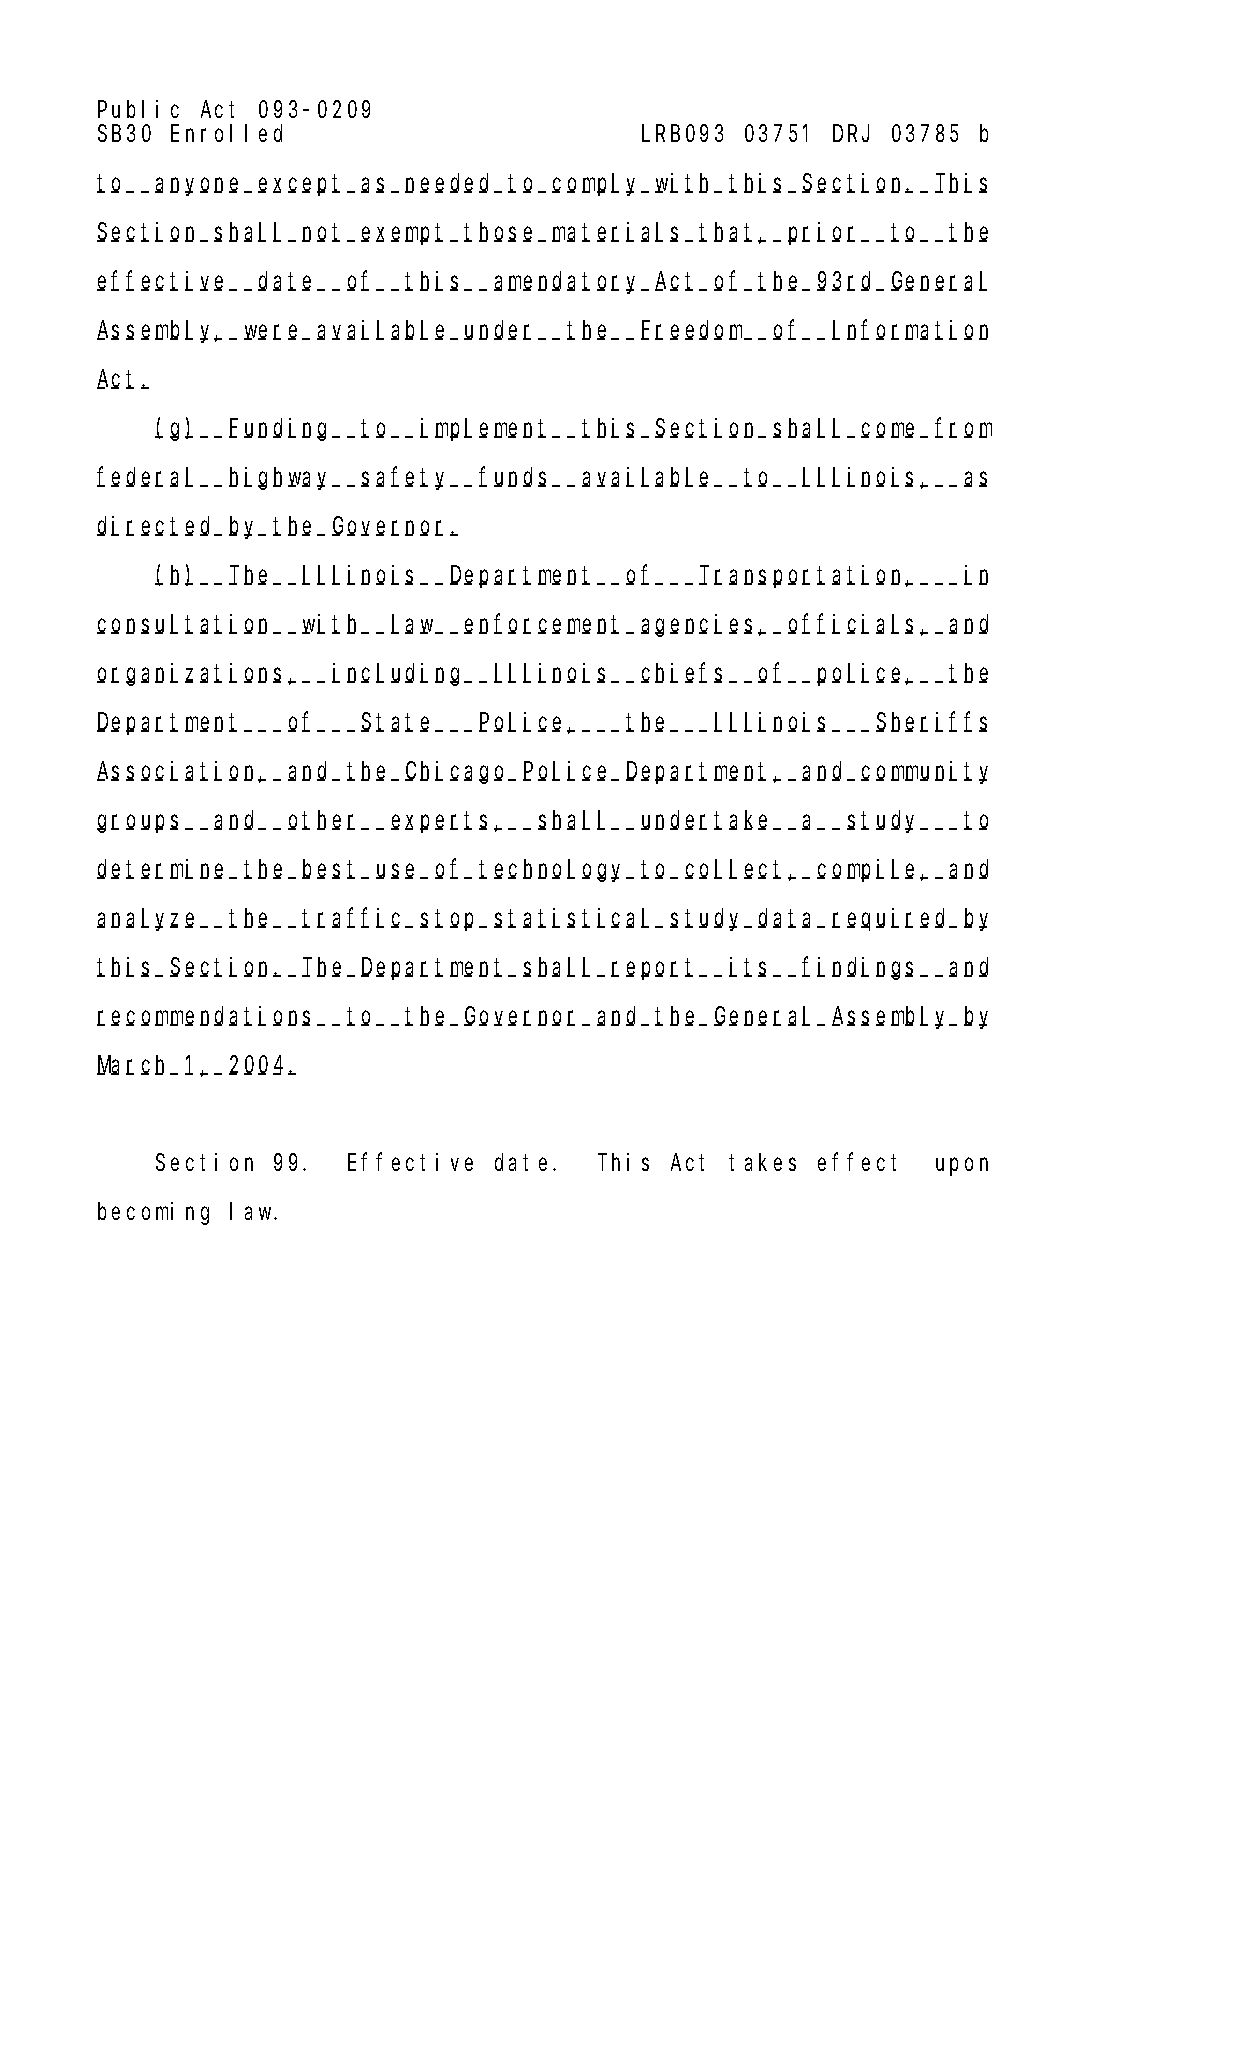  Describe the element at coordinates (597, 185) in the screenshot. I see `comply` at that location.
